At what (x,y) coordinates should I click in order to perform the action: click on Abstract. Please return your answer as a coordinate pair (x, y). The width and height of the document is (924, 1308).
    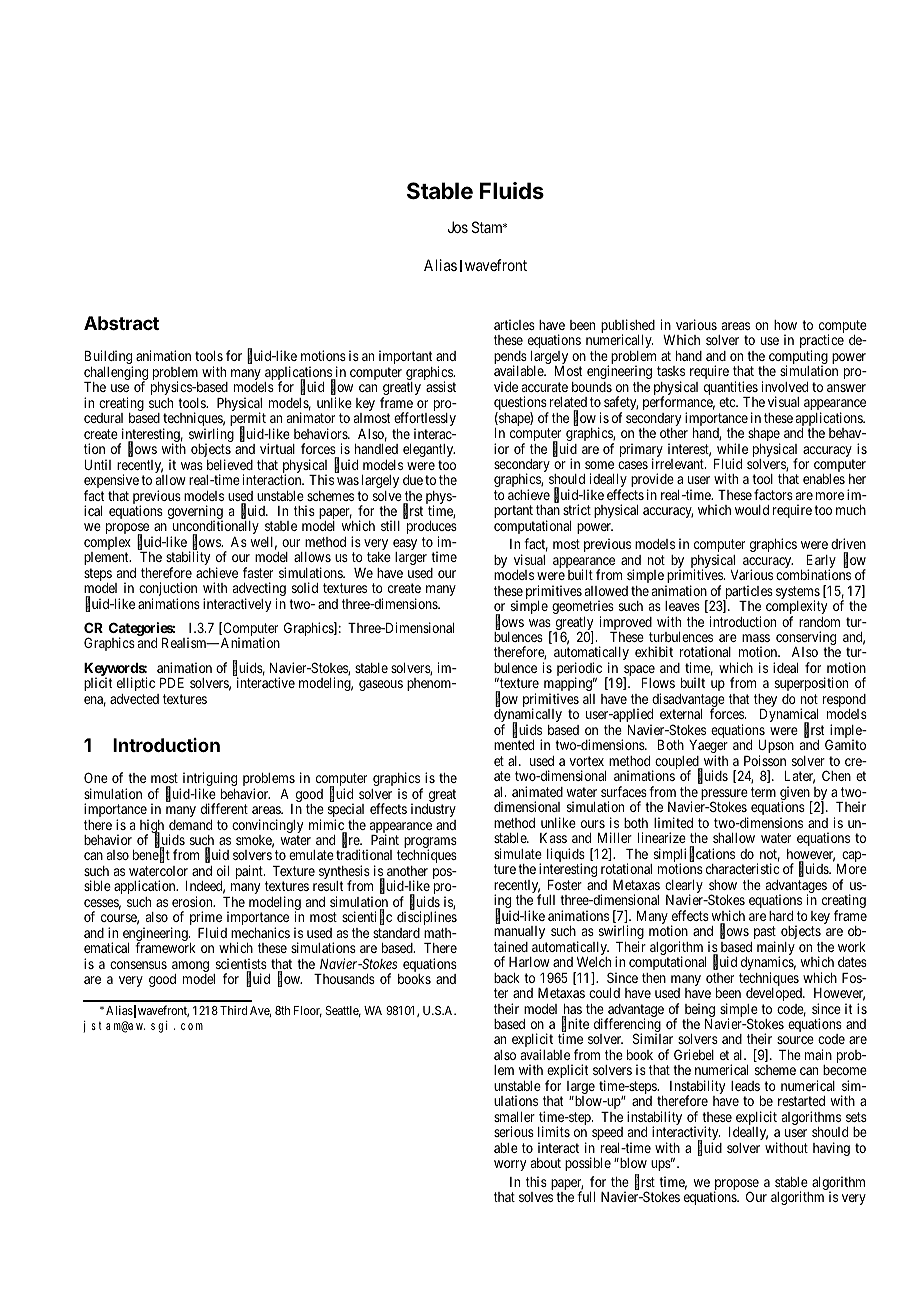
    Looking at the image, I should click on (121, 323).
